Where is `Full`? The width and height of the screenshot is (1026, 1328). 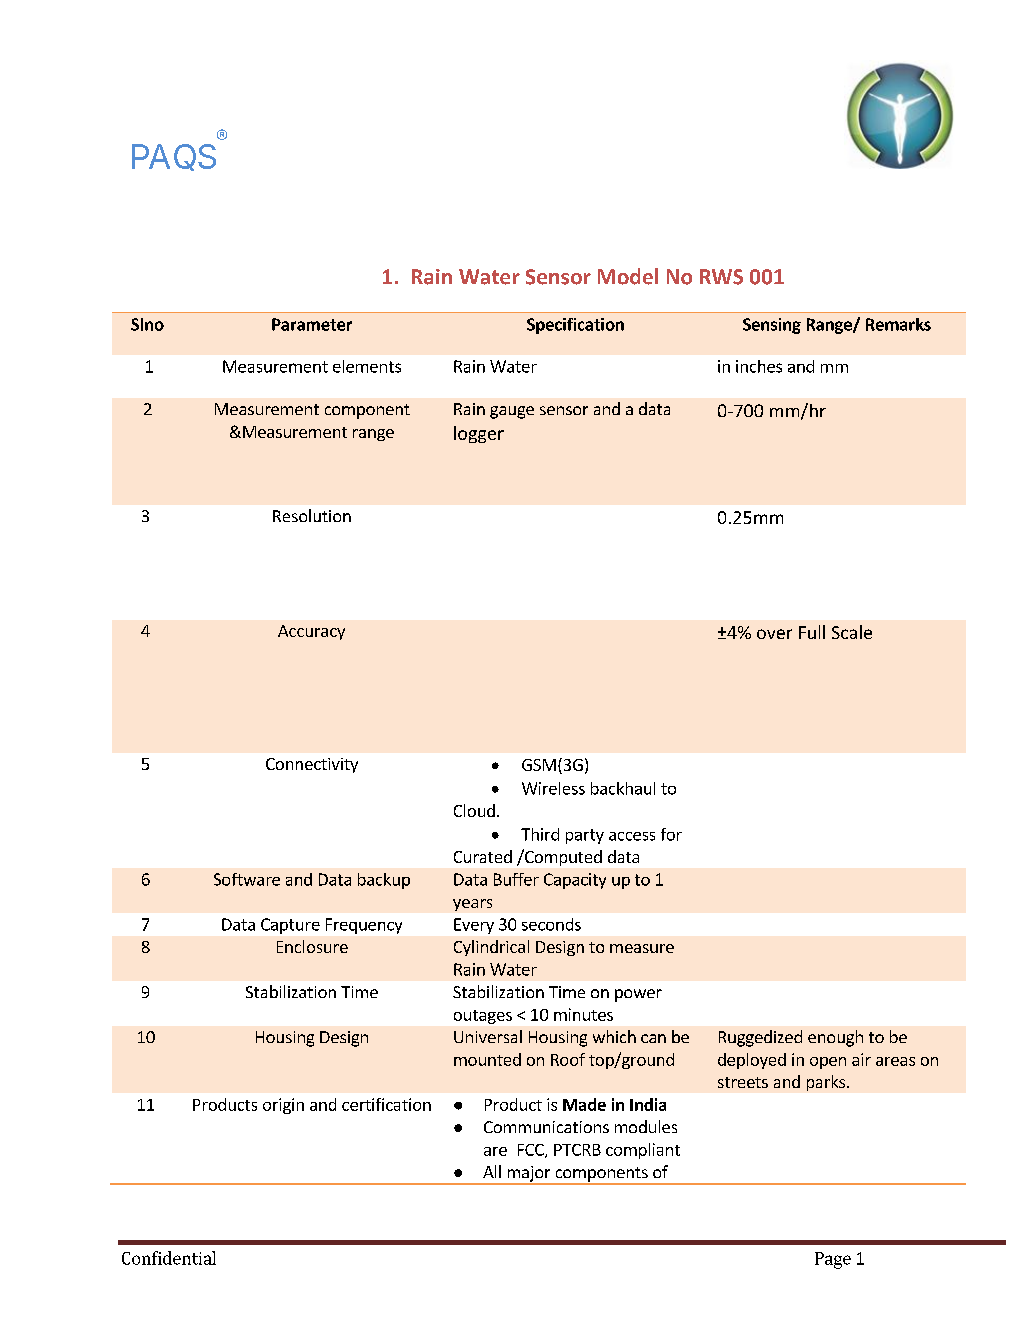 Full is located at coordinates (812, 632).
